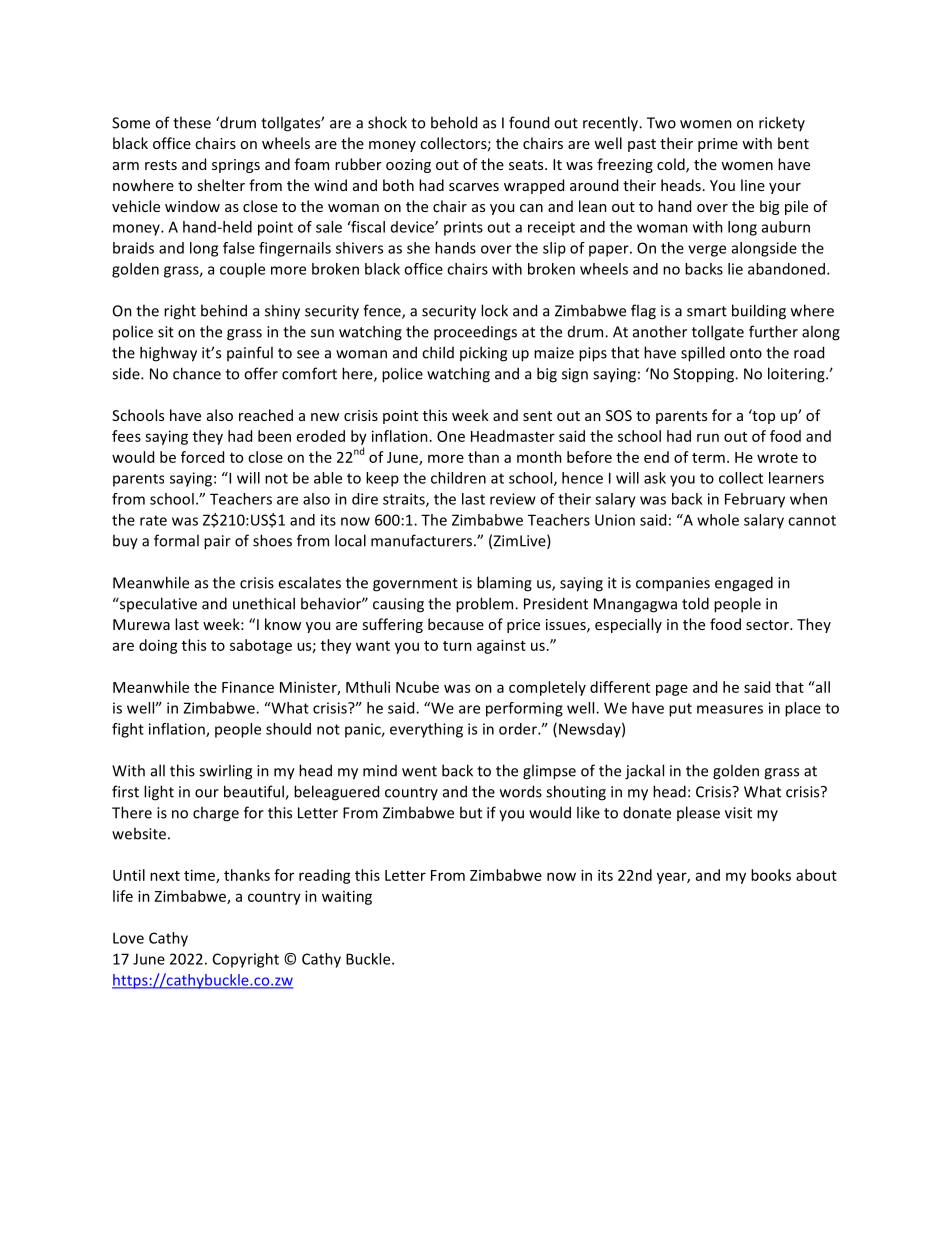  Describe the element at coordinates (718, 520) in the image. I see `whole` at that location.
